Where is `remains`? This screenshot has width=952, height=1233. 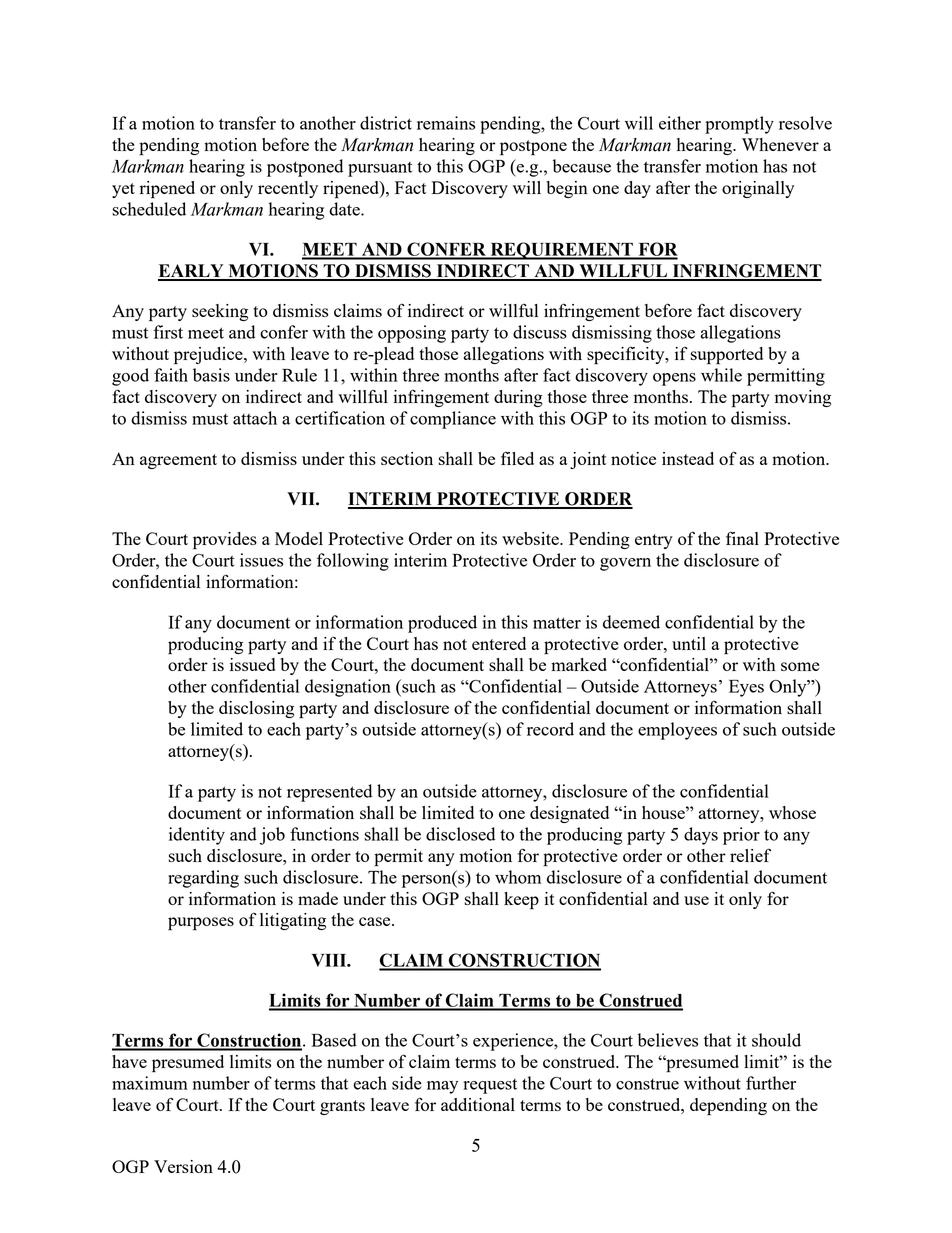
remains is located at coordinates (446, 123).
